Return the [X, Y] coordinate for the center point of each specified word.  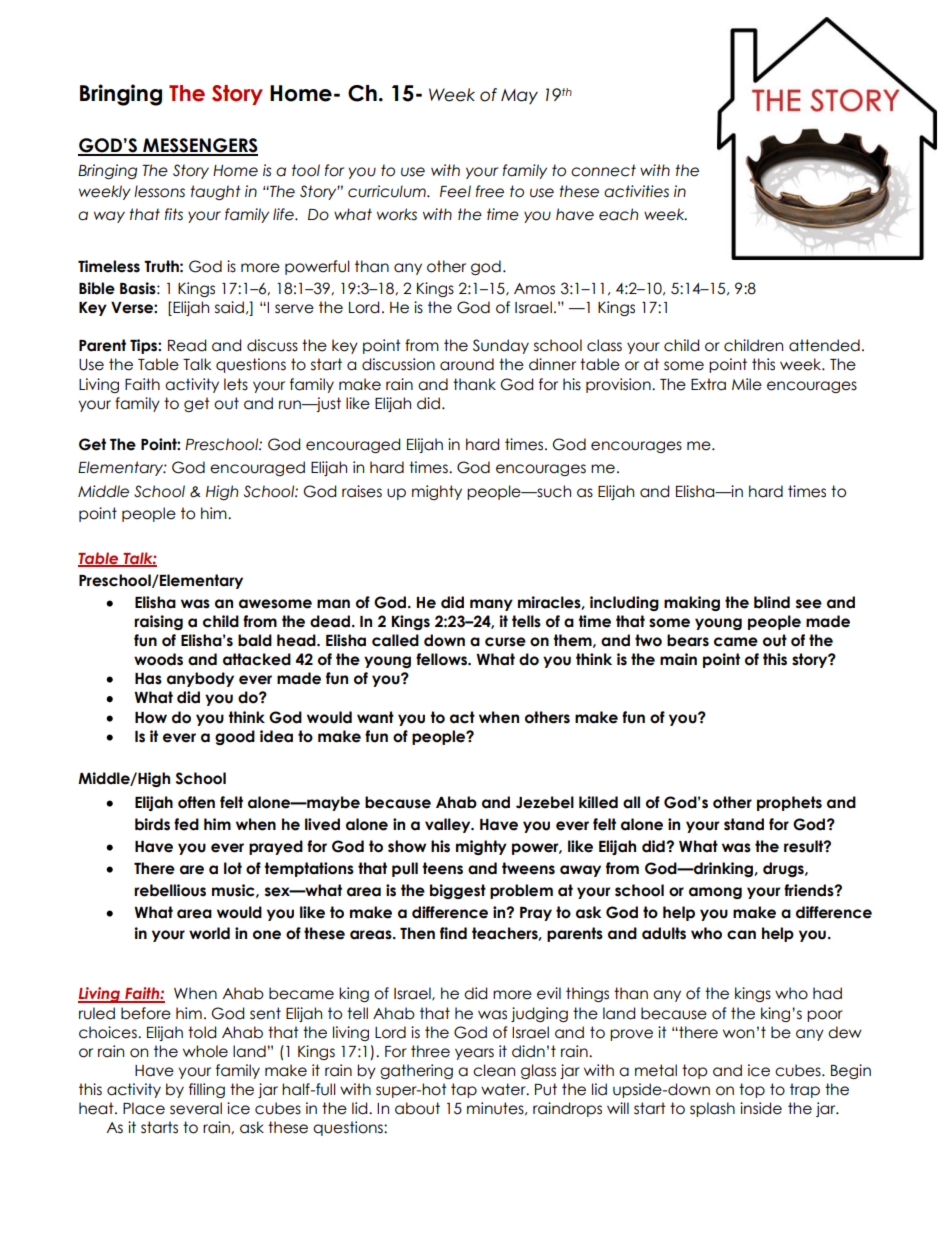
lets [236, 384]
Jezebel [545, 802]
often [196, 802]
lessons [159, 191]
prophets [789, 803]
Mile [747, 384]
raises [362, 491]
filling [207, 1090]
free [490, 191]
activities [636, 191]
